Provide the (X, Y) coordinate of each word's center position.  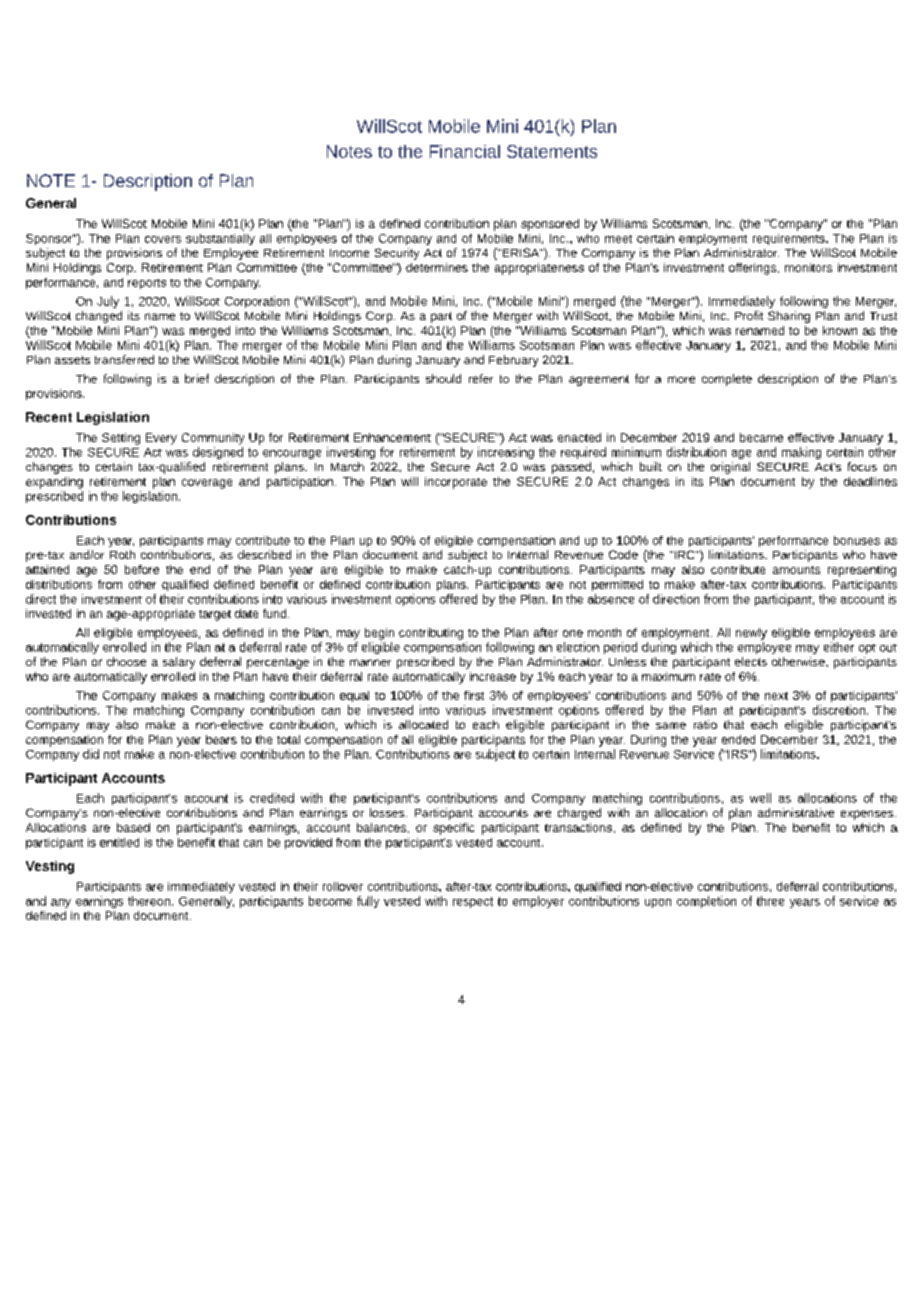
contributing (431, 634)
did (91, 754)
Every (161, 439)
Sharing (789, 317)
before (142, 569)
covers (163, 239)
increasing (506, 453)
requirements (790, 239)
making (801, 453)
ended (738, 739)
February (513, 361)
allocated (423, 724)
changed (99, 317)
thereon (149, 901)
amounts (796, 570)
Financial (465, 151)
